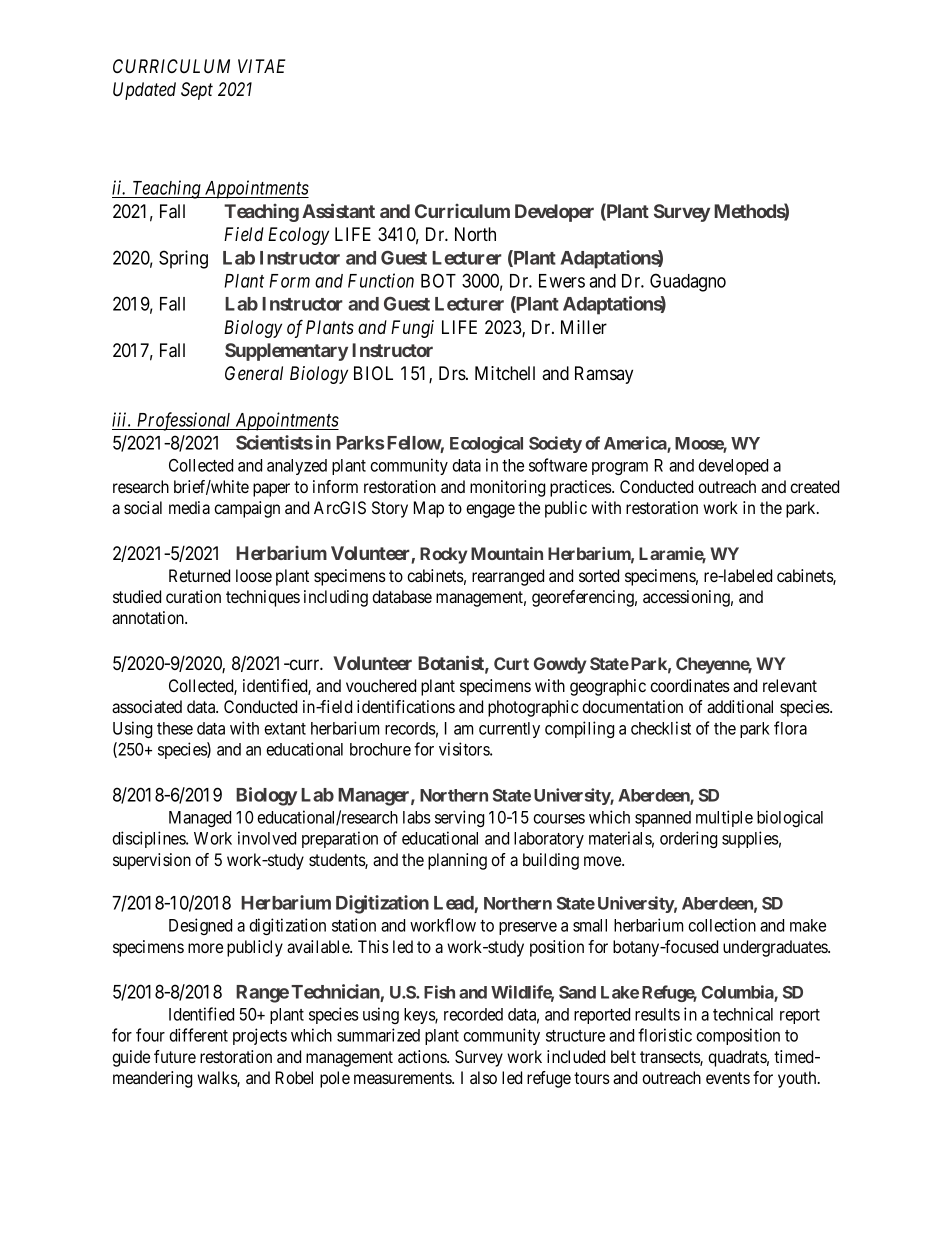 The image size is (952, 1233). I want to click on Sept, so click(197, 91).
